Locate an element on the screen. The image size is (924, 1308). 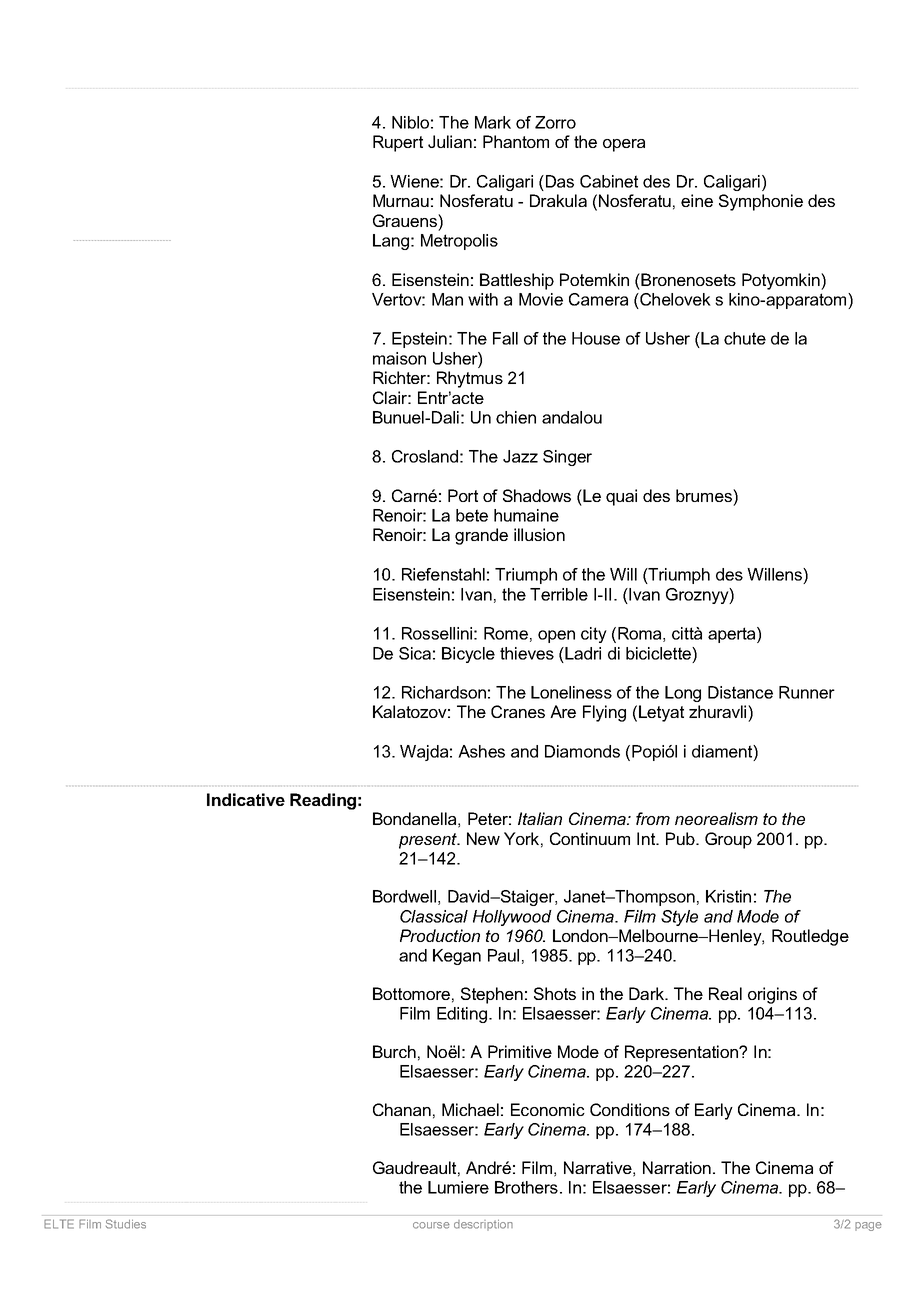
Brothers is located at coordinates (526, 1187).
